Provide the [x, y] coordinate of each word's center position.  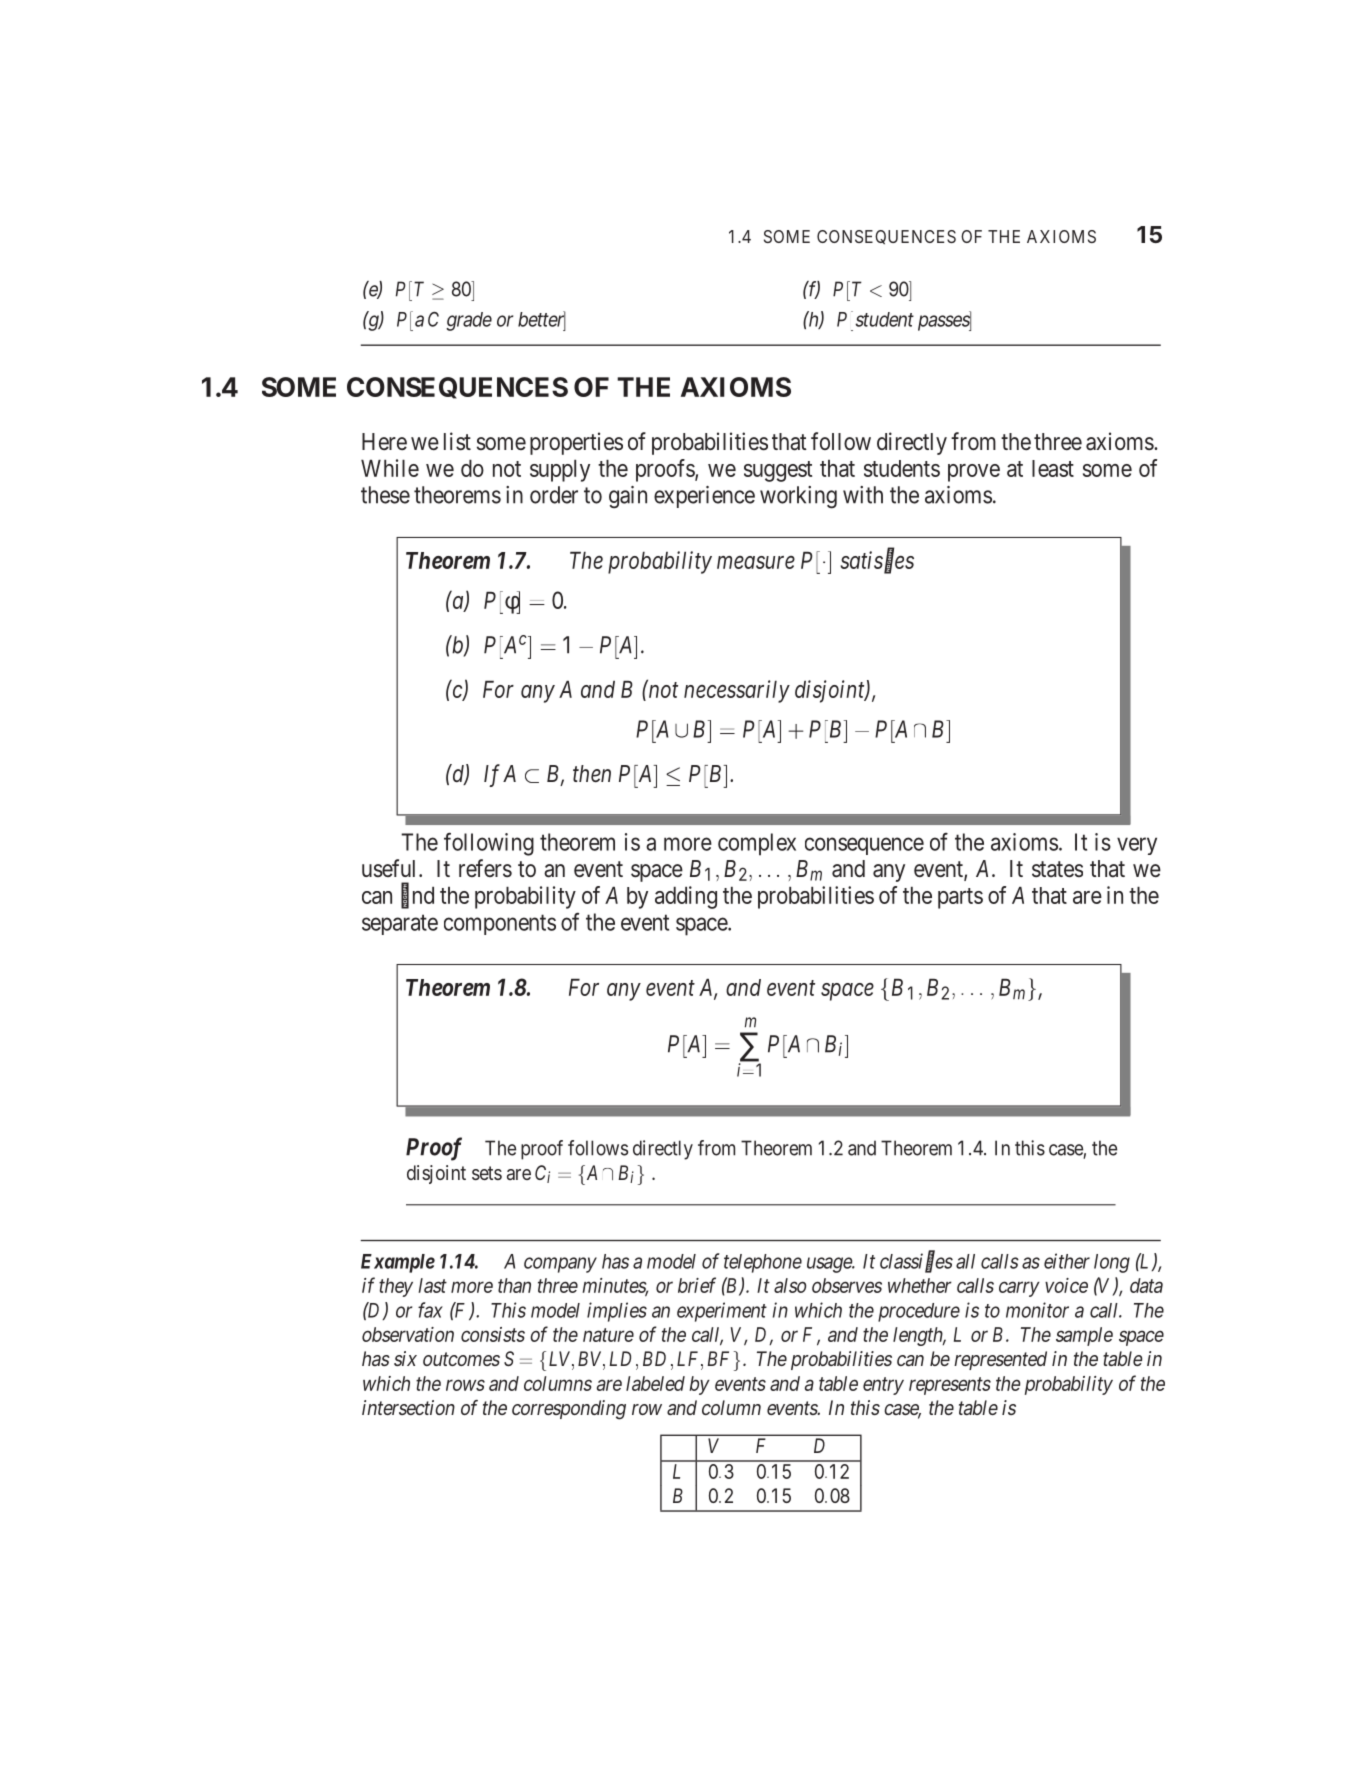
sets [487, 1173]
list [457, 441]
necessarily [737, 691]
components [500, 925]
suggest [778, 471]
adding [686, 897]
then [592, 774]
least [1053, 468]
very [1137, 846]
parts [960, 898]
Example [398, 1263]
